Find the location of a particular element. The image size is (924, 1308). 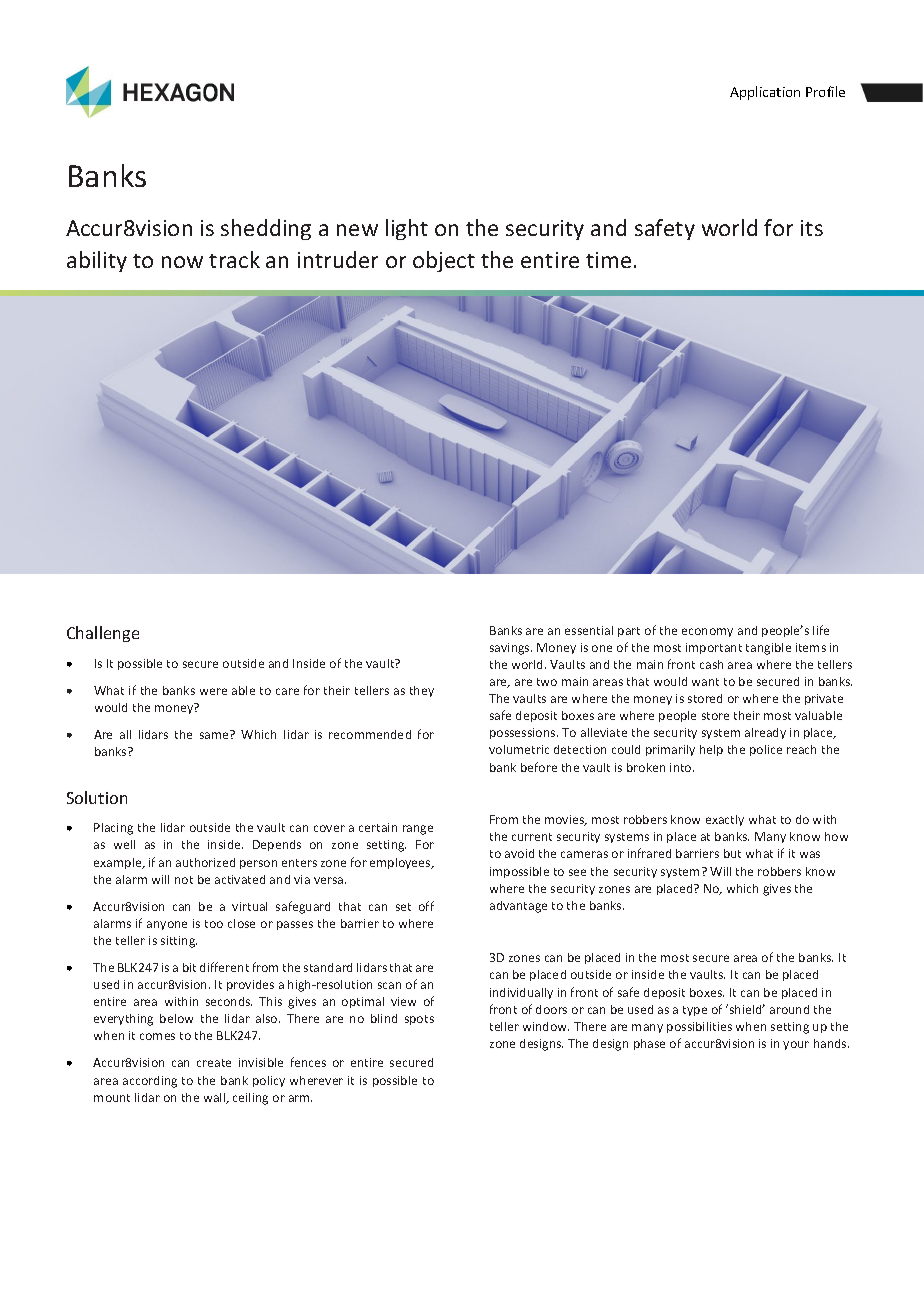

shedding is located at coordinates (266, 229).
